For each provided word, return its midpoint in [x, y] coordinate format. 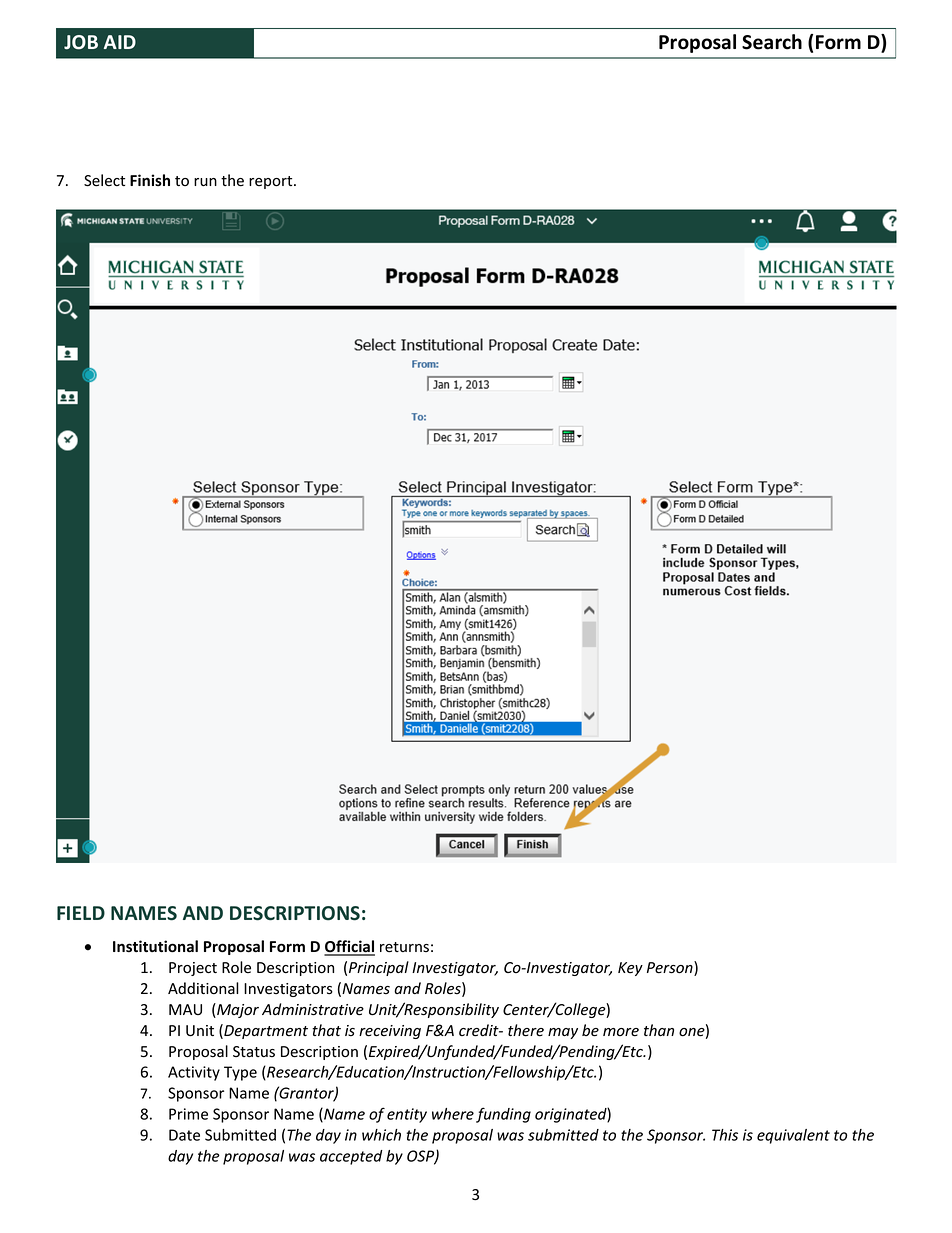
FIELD [81, 913]
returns [404, 947]
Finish [150, 180]
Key [630, 969]
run [205, 182]
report [272, 182]
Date [184, 1135]
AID [120, 42]
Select [104, 180]
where [453, 1114]
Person [671, 968]
